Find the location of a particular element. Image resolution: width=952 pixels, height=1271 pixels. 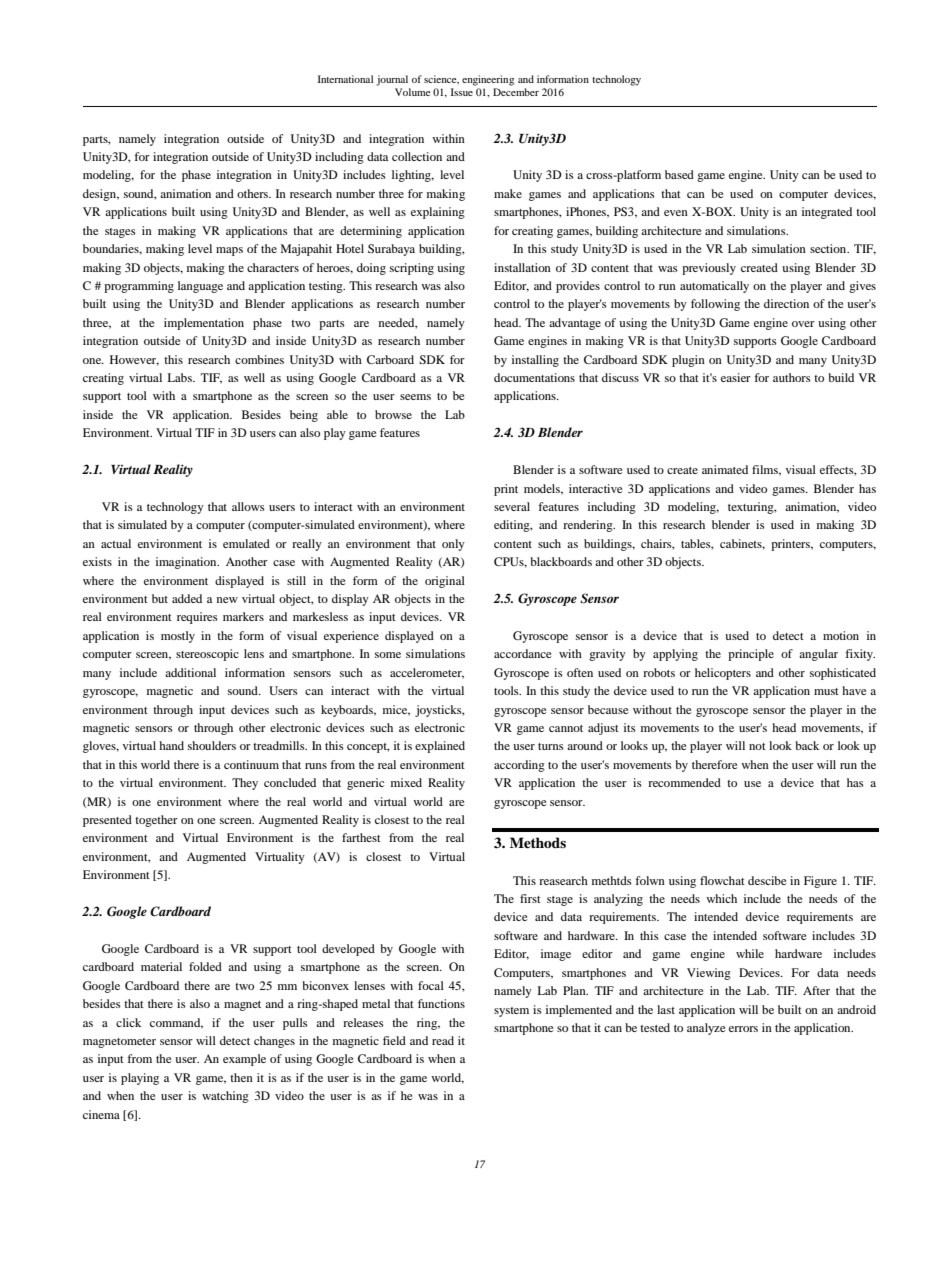

then is located at coordinates (241, 1077).
